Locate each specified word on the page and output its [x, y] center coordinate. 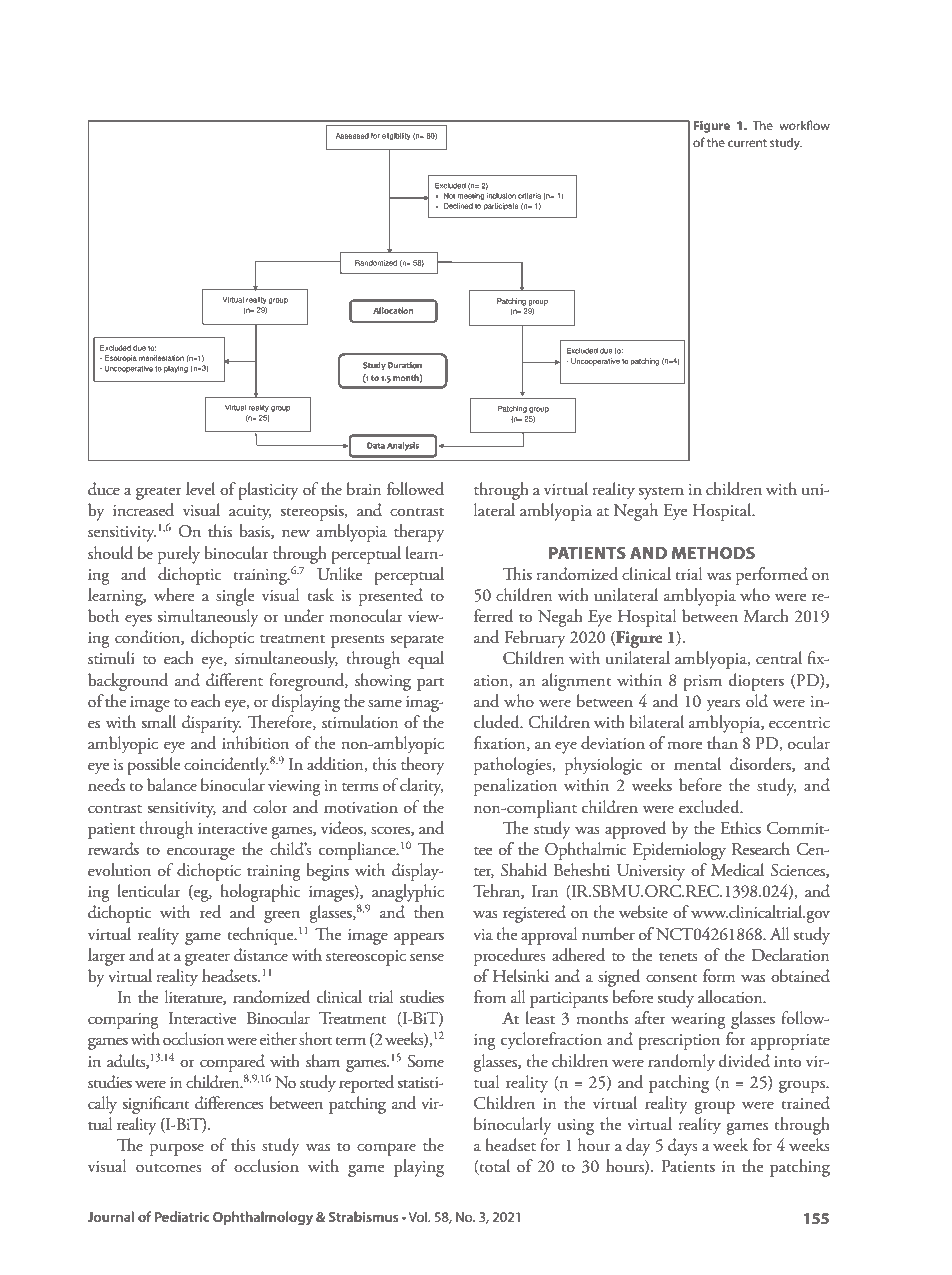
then [429, 912]
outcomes [169, 1168]
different [234, 680]
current [747, 143]
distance [261, 955]
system [661, 493]
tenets [678, 957]
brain [364, 489]
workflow [804, 125]
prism [702, 683]
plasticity [268, 491]
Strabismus [364, 1216]
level [200, 488]
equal [426, 660]
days [683, 1147]
